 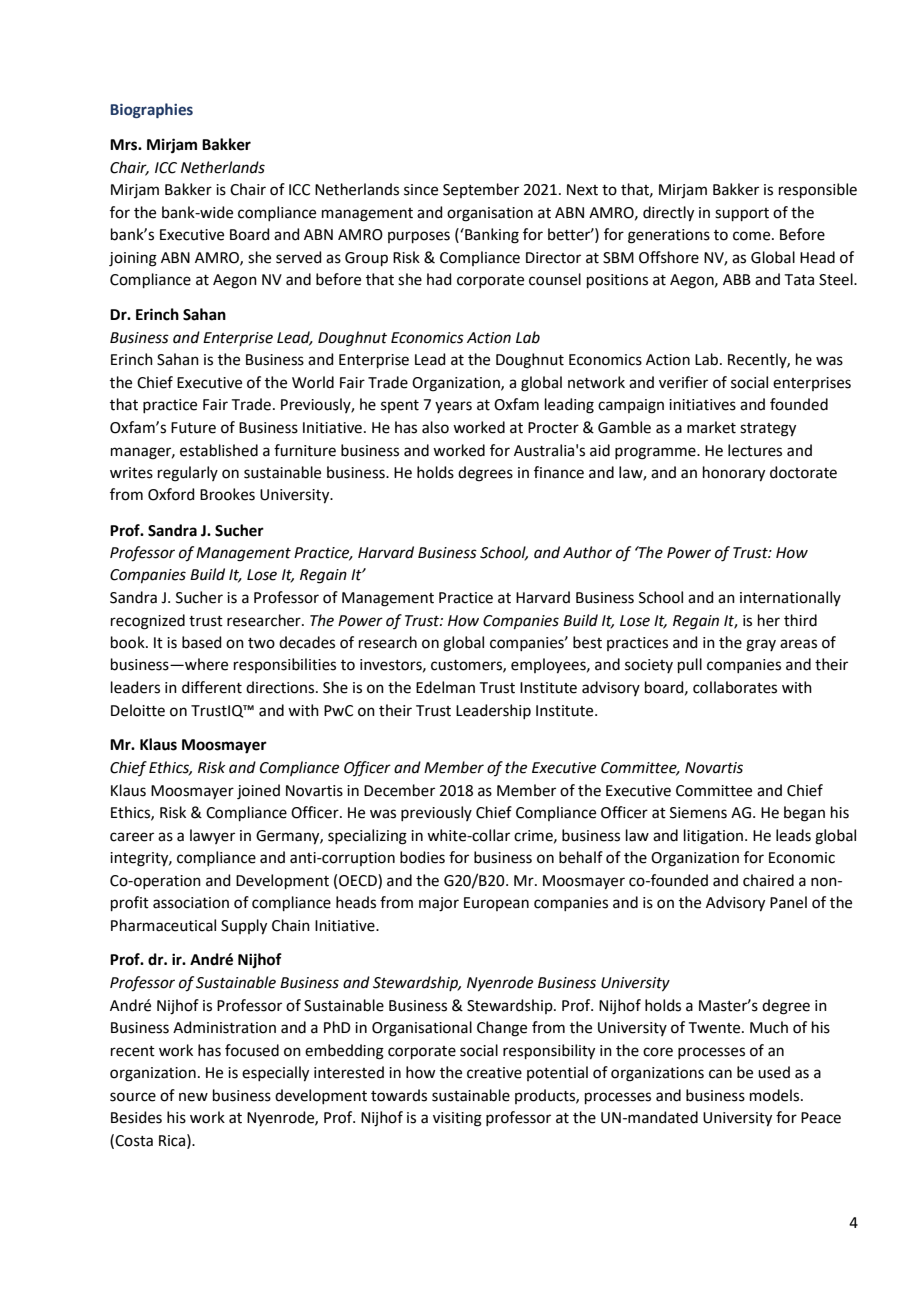 I want to click on Supply, so click(x=244, y=927).
